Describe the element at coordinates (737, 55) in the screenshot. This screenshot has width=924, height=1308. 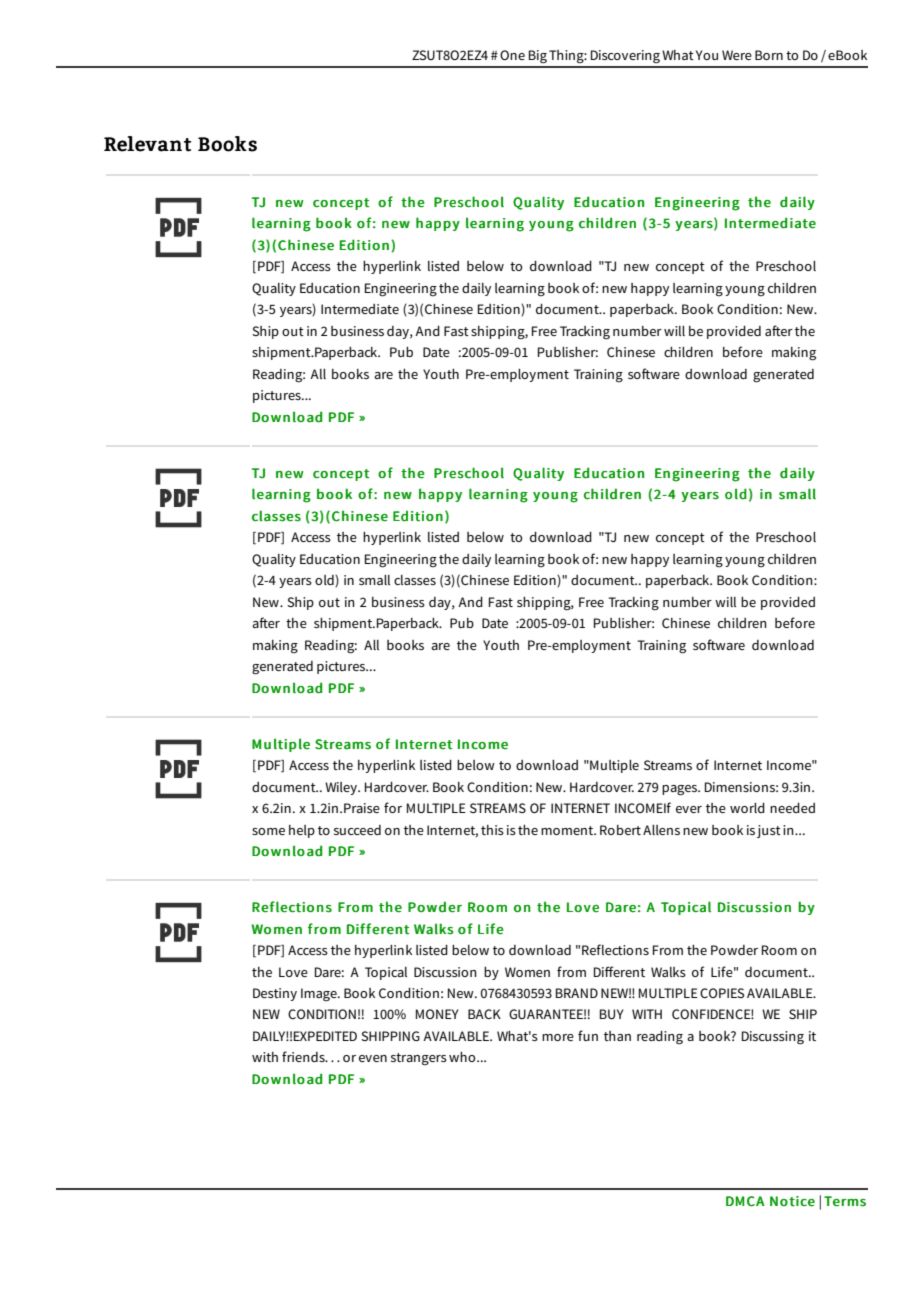
I see `Were` at that location.
